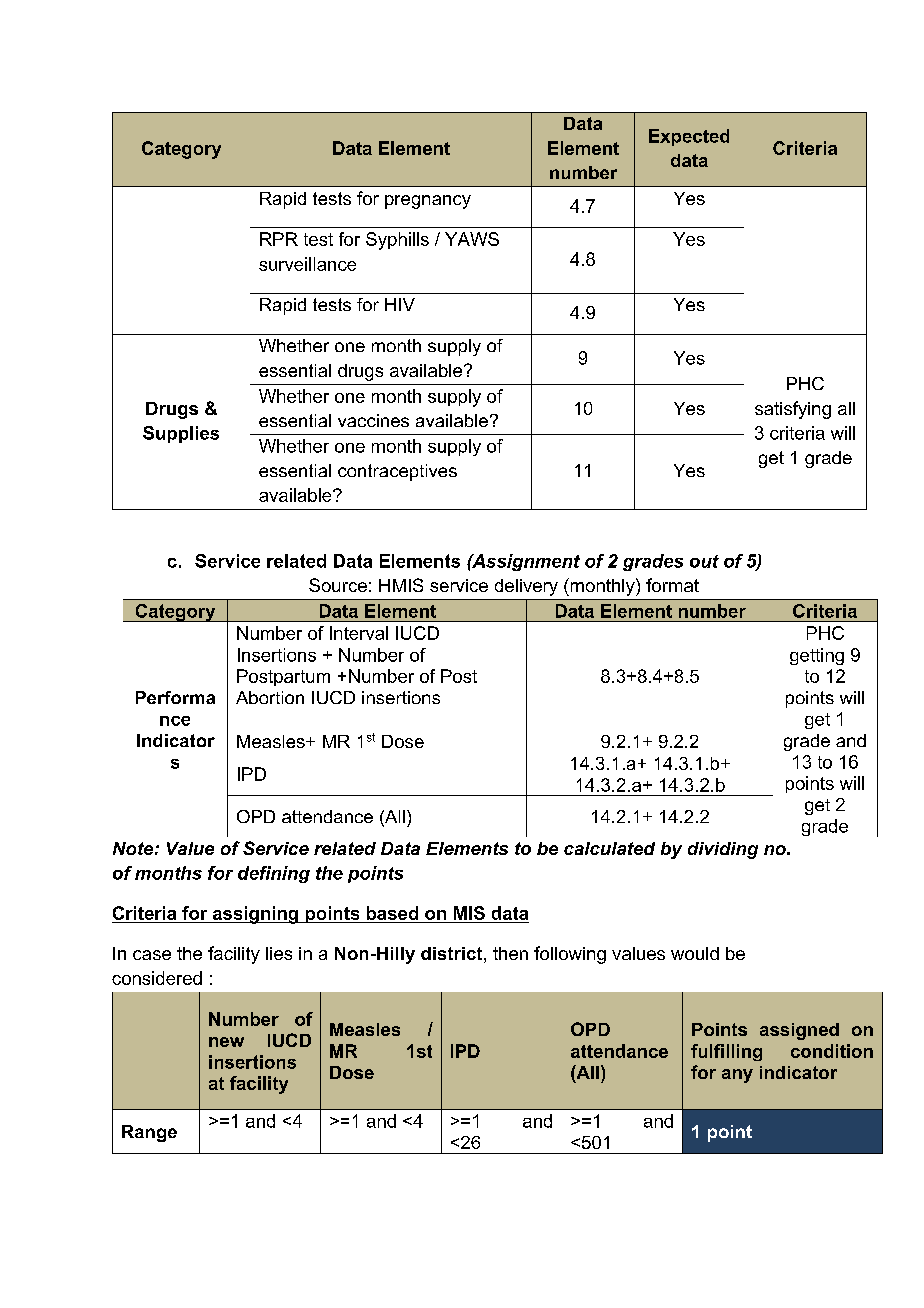 This screenshot has height=1308, width=924. Describe the element at coordinates (817, 656) in the screenshot. I see `getting` at that location.
